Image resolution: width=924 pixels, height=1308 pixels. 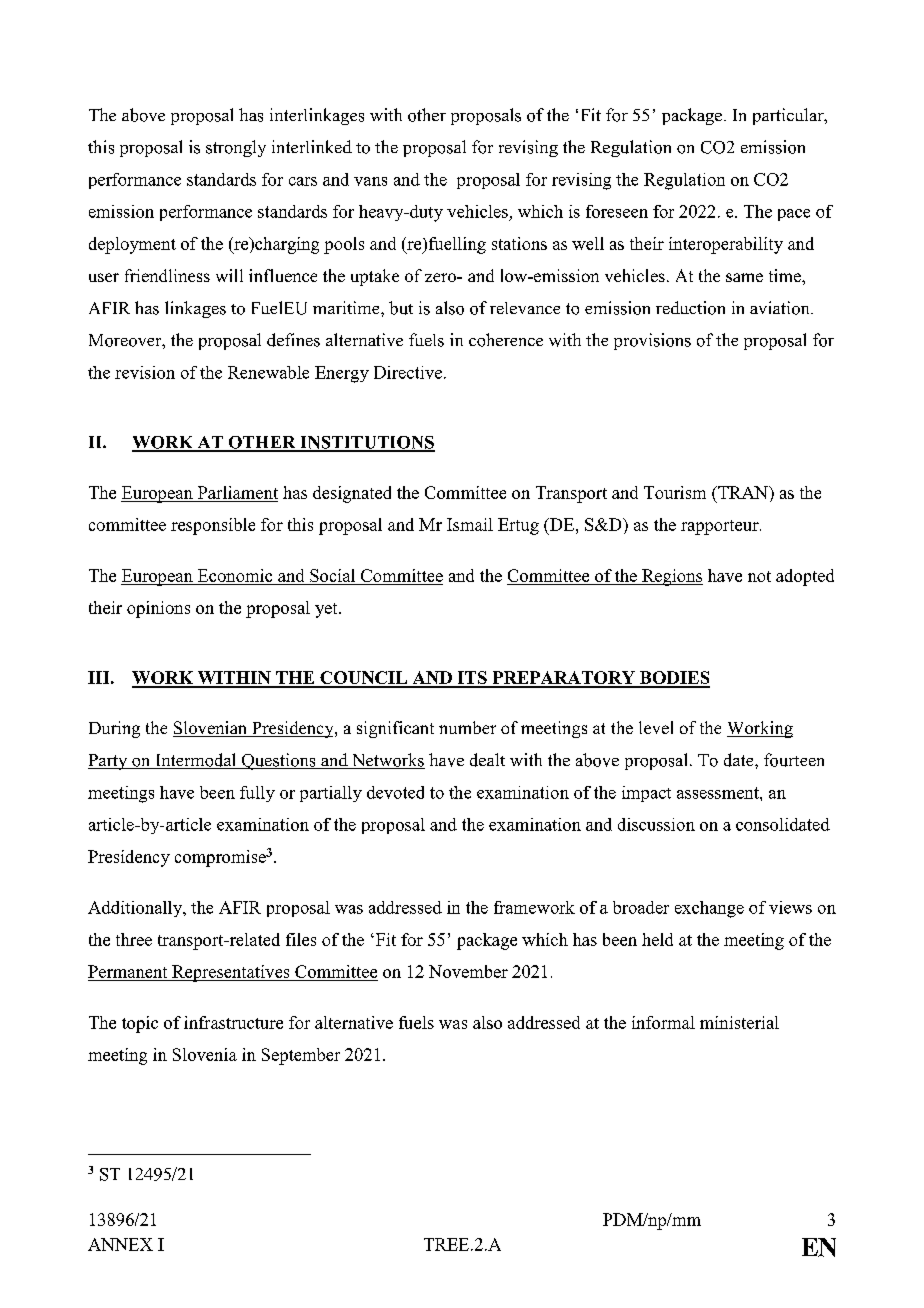 What do you see at coordinates (656, 727) in the document?
I see `level` at bounding box center [656, 727].
